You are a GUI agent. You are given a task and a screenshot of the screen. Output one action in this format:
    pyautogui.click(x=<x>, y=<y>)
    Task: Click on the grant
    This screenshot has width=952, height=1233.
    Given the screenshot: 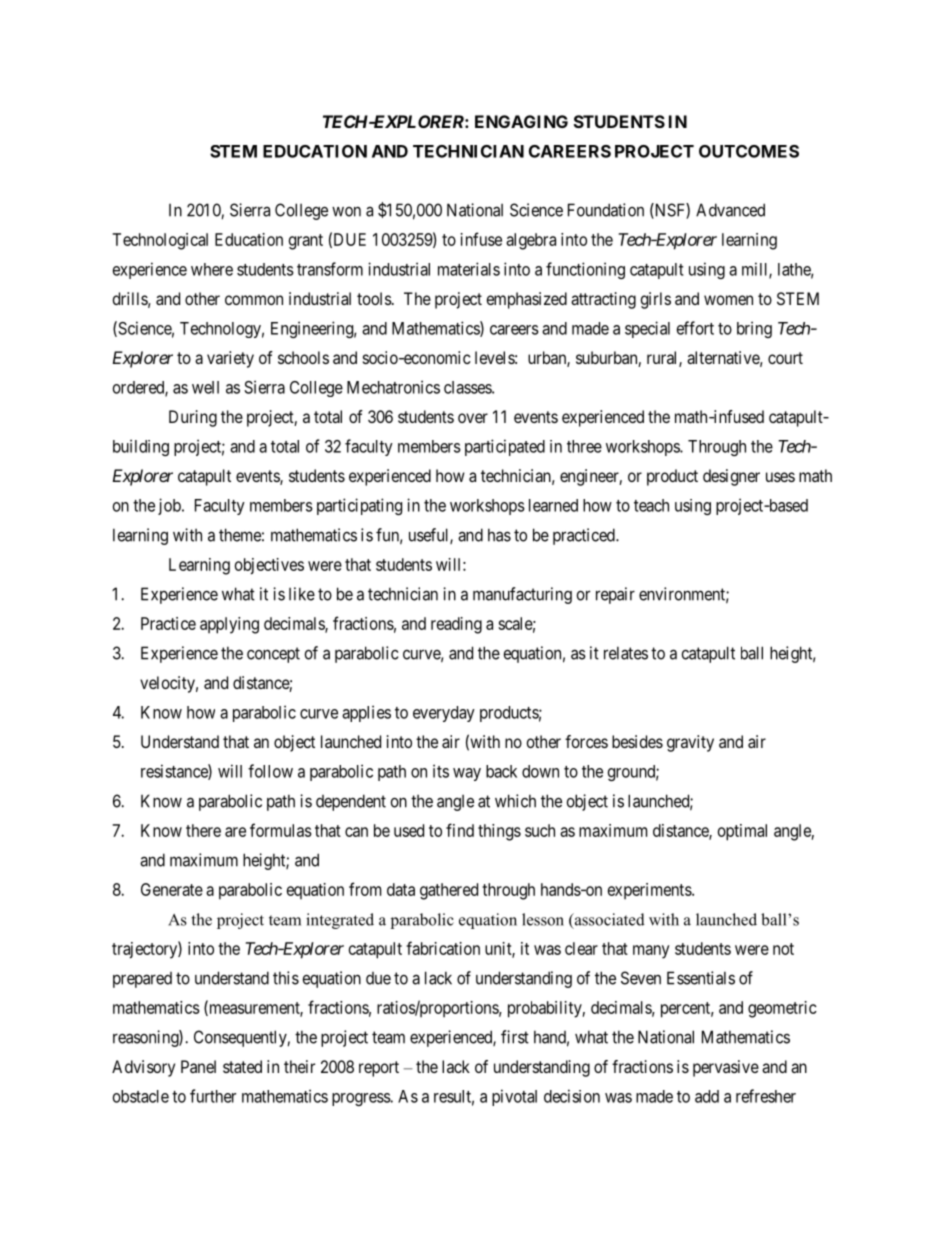 What is the action you would take?
    pyautogui.click(x=306, y=242)
